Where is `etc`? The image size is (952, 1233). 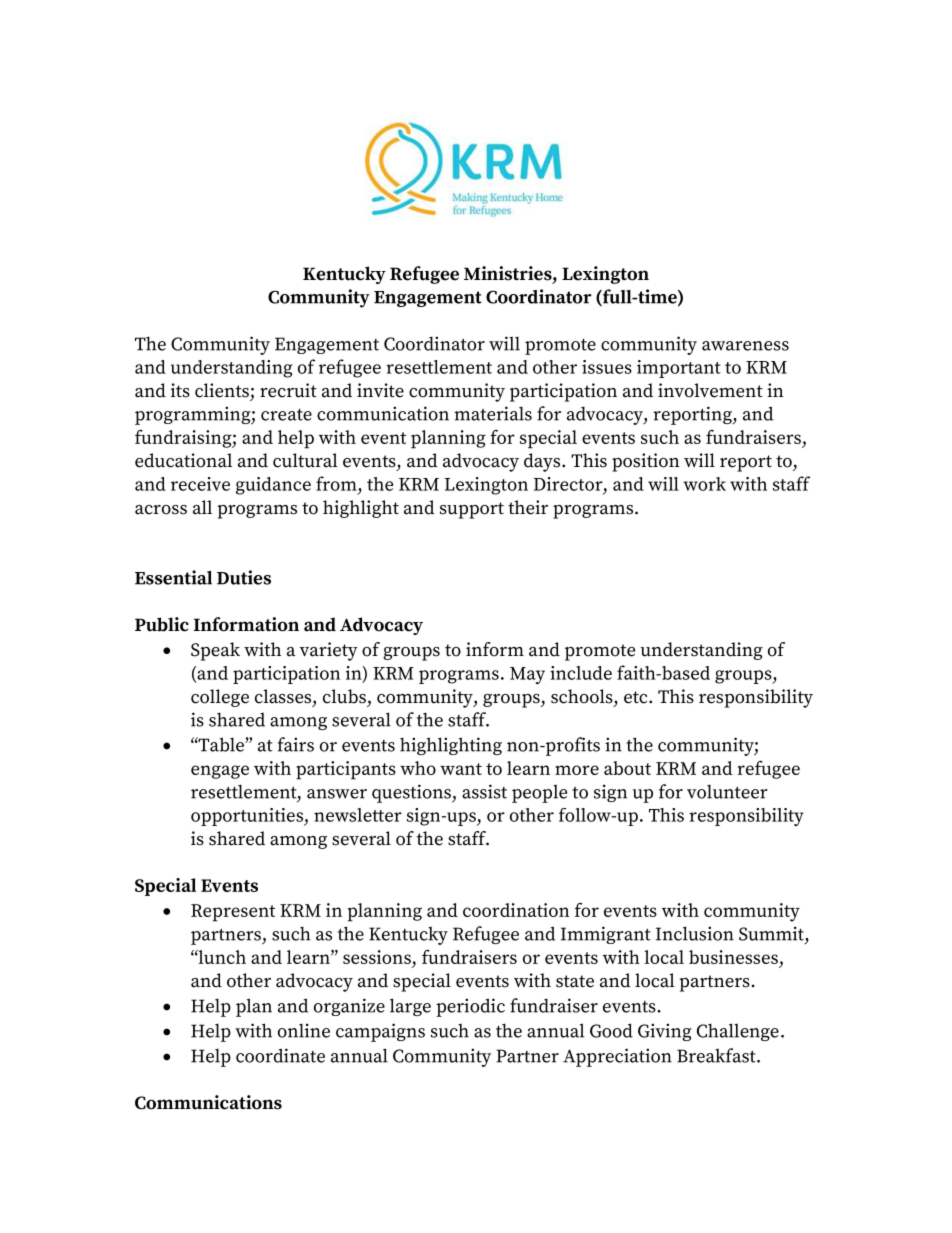 etc is located at coordinates (637, 697).
